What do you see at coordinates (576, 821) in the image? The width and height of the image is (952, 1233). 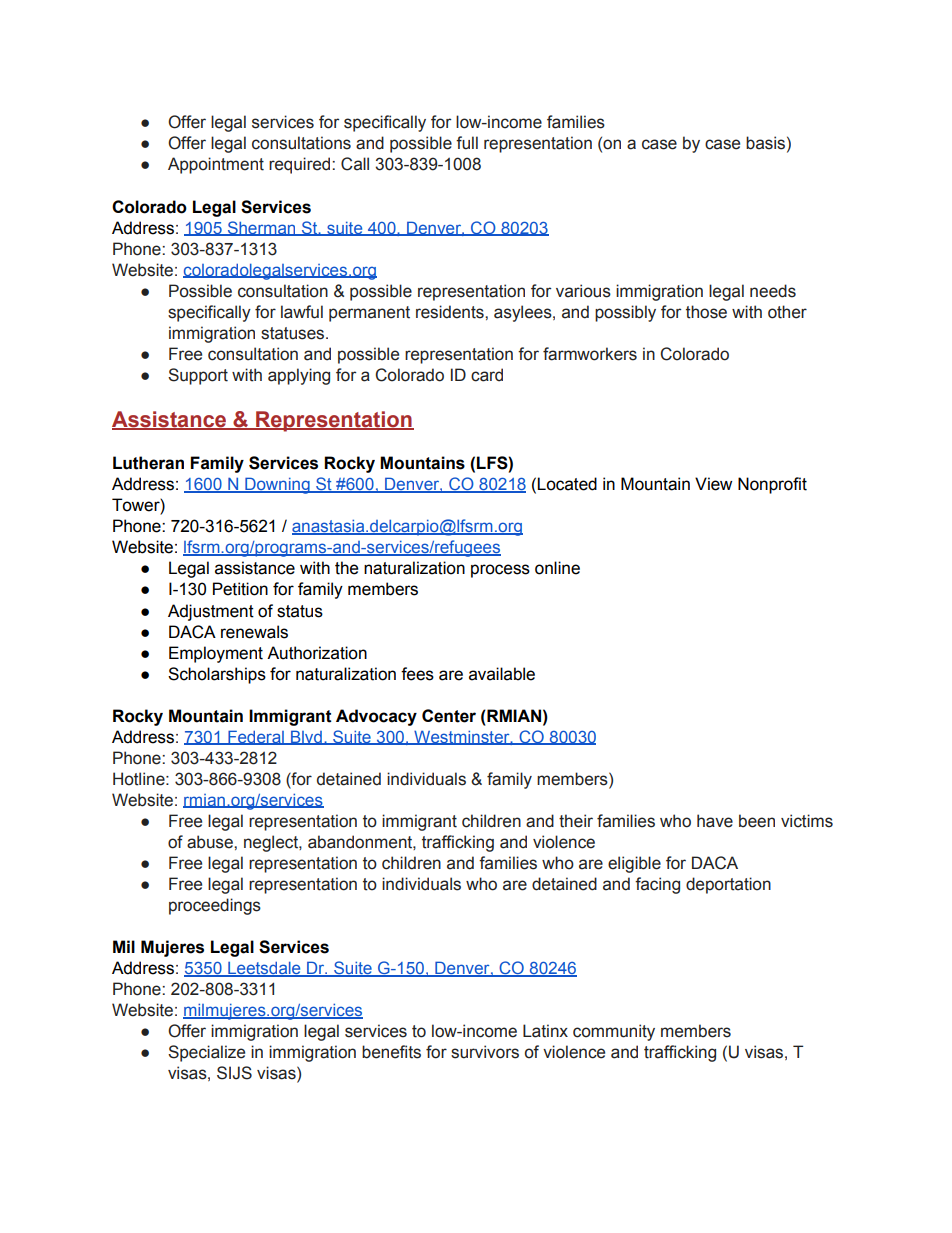 I see `their` at bounding box center [576, 821].
